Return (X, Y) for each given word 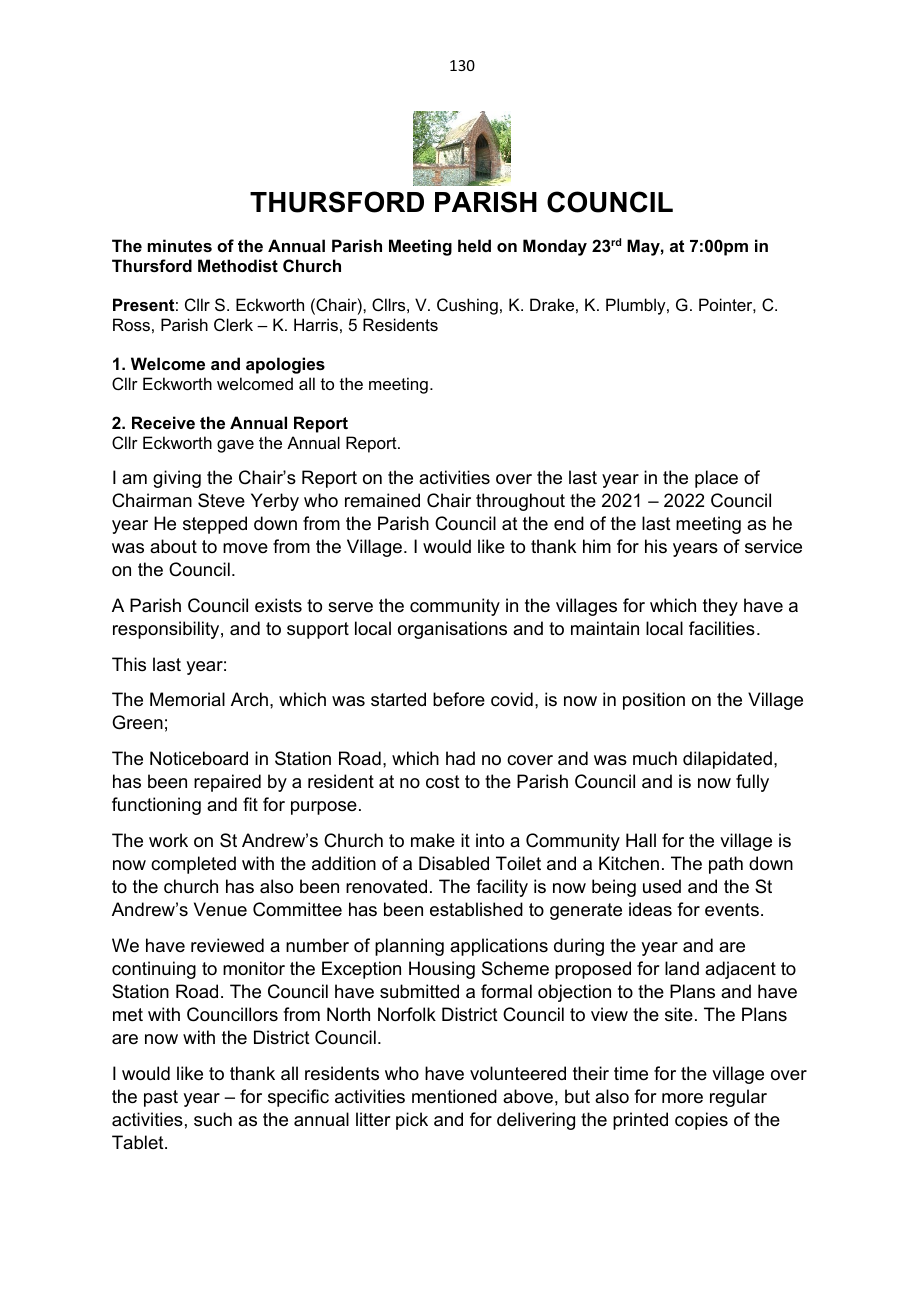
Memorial (187, 699)
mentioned (454, 1096)
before (459, 699)
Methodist (238, 265)
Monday (555, 247)
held (474, 245)
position (654, 701)
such (213, 1119)
